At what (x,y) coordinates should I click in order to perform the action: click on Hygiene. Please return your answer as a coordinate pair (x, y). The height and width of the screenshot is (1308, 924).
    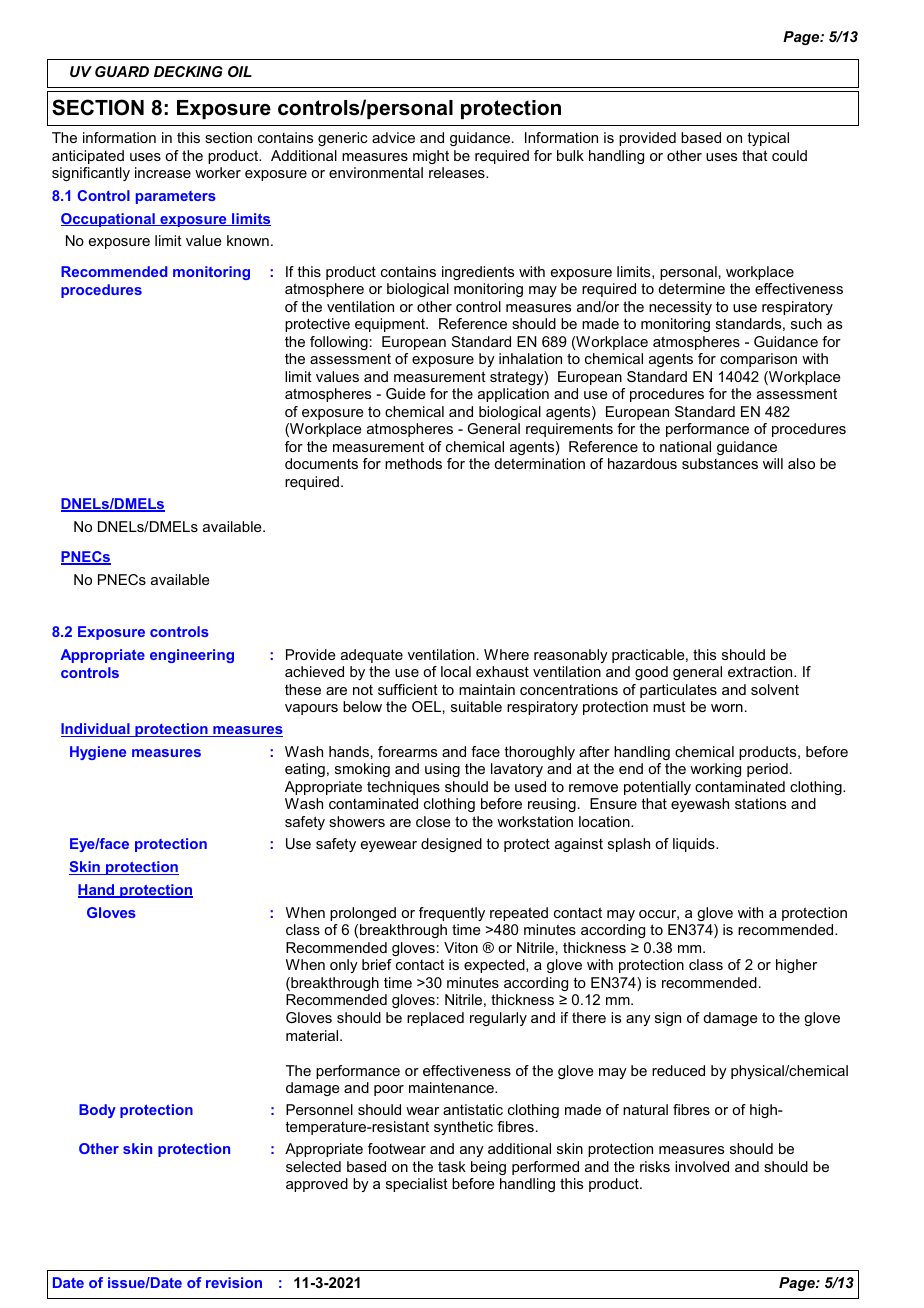
    Looking at the image, I should click on (98, 753).
